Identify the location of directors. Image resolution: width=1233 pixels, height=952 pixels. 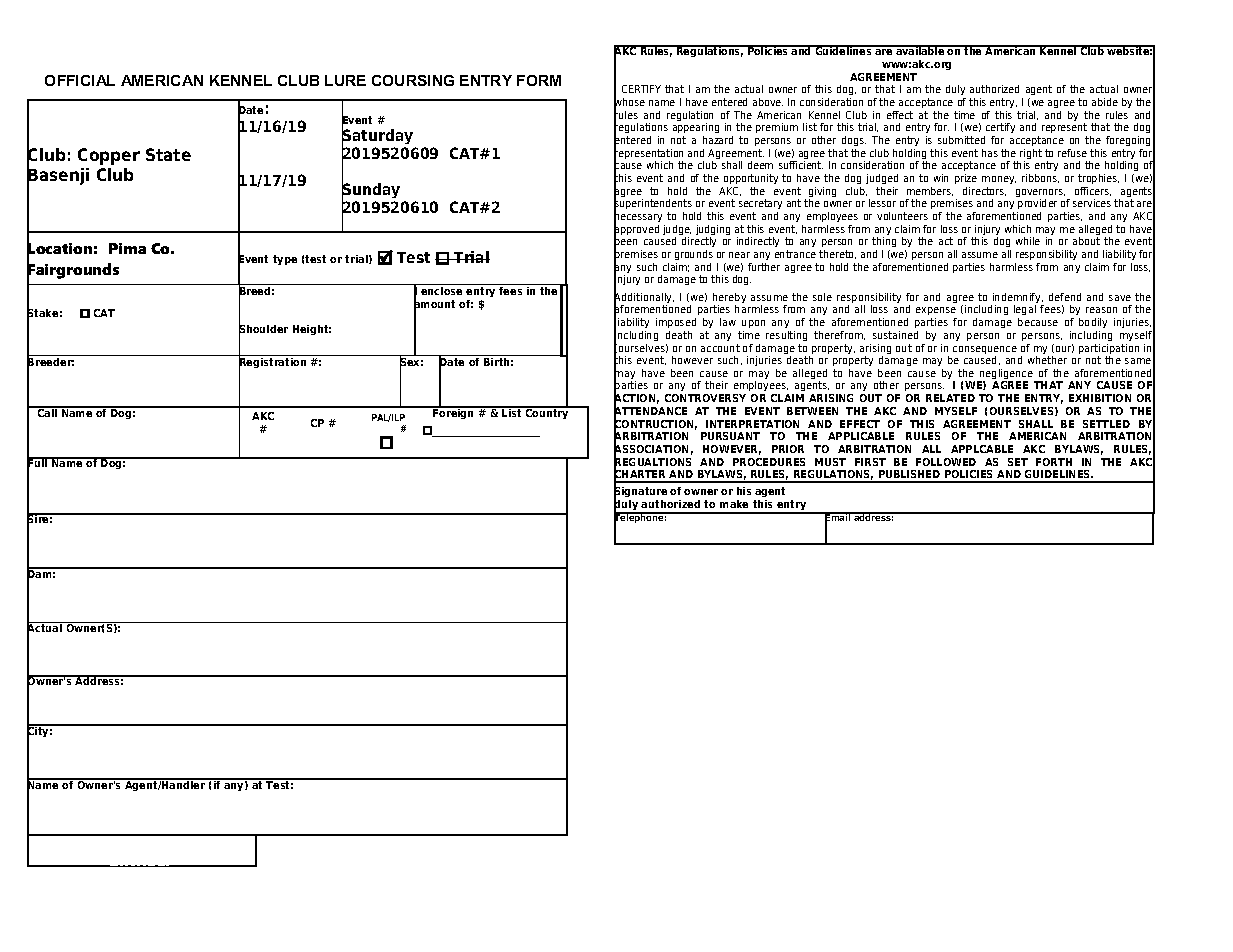
(984, 191).
